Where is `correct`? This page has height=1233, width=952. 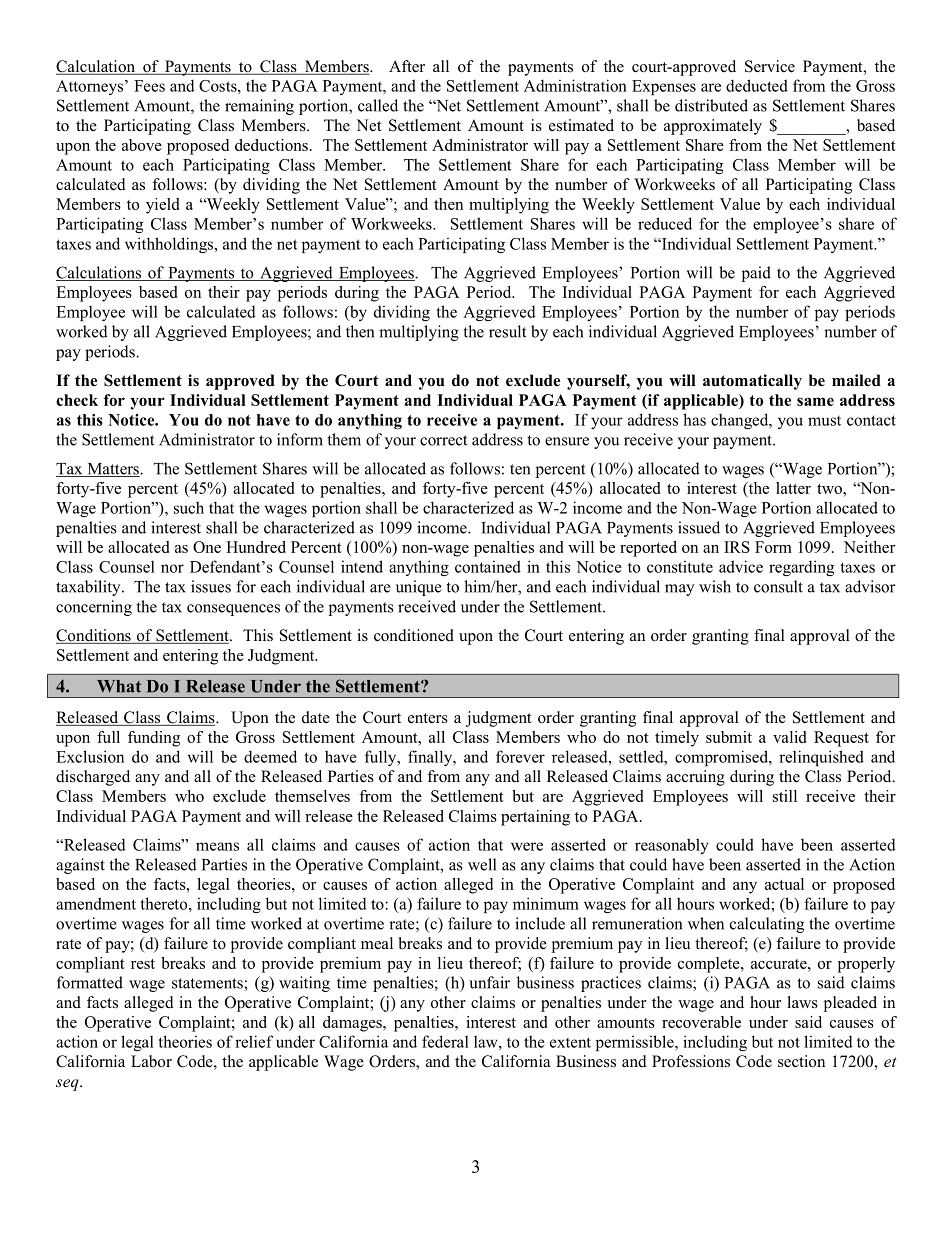 correct is located at coordinates (443, 440).
